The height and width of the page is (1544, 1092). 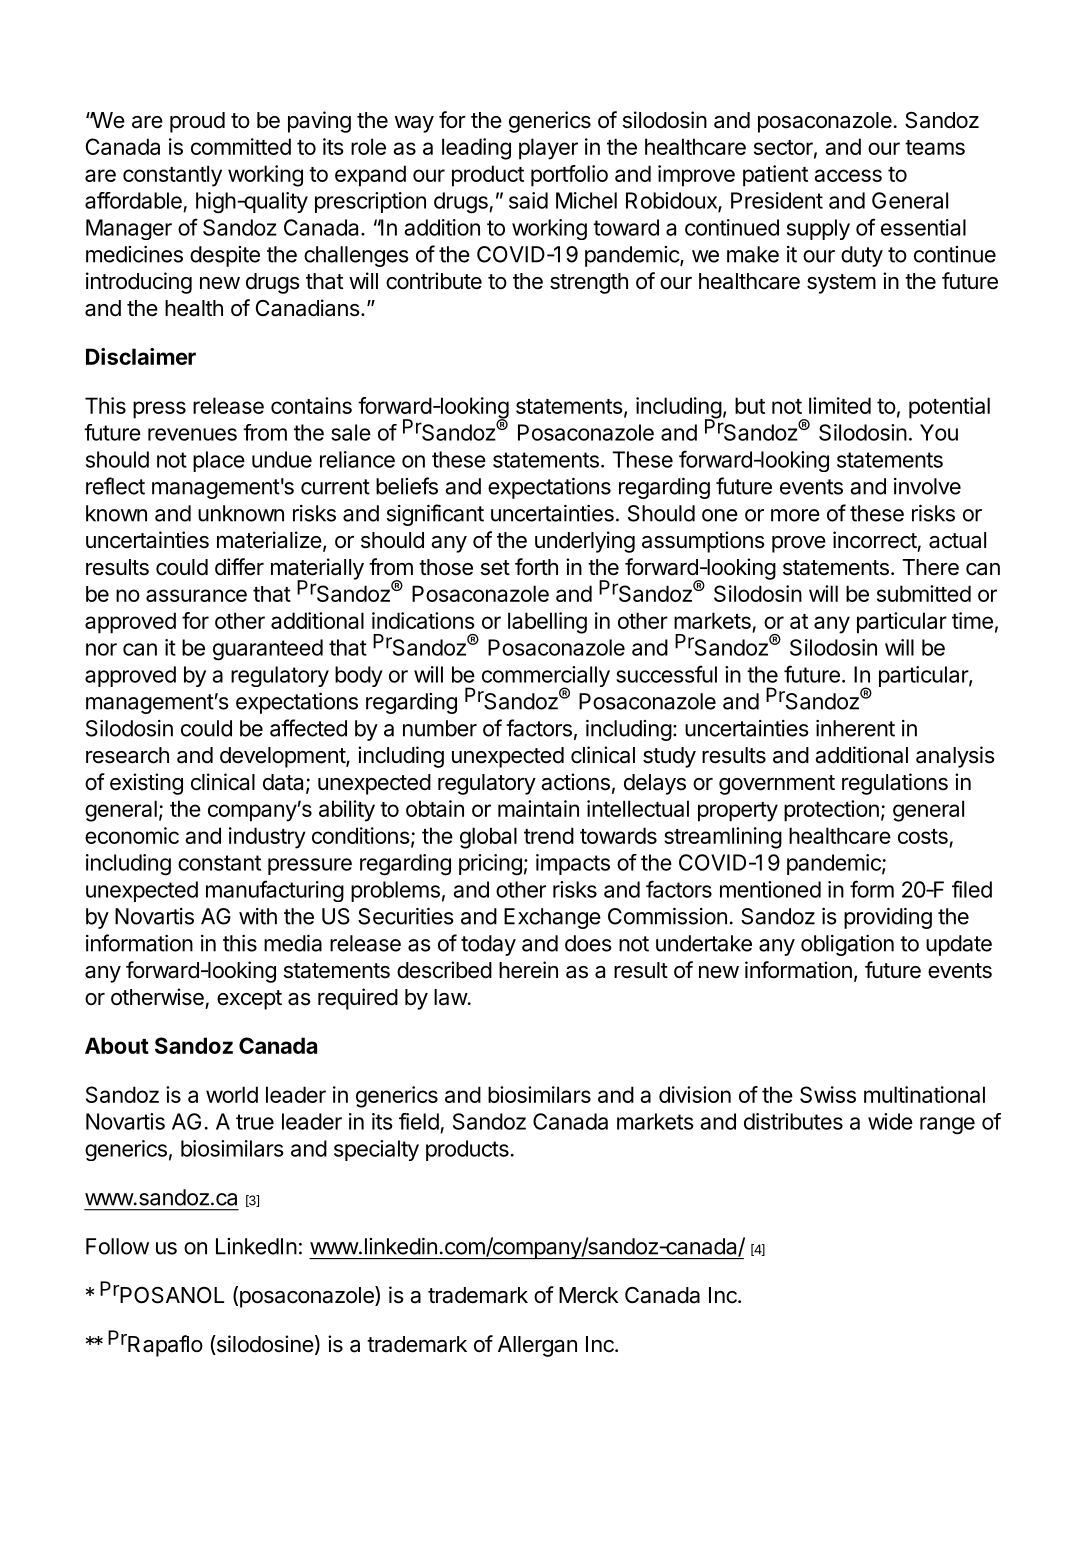 What do you see at coordinates (552, 918) in the page?
I see `Exchange` at bounding box center [552, 918].
